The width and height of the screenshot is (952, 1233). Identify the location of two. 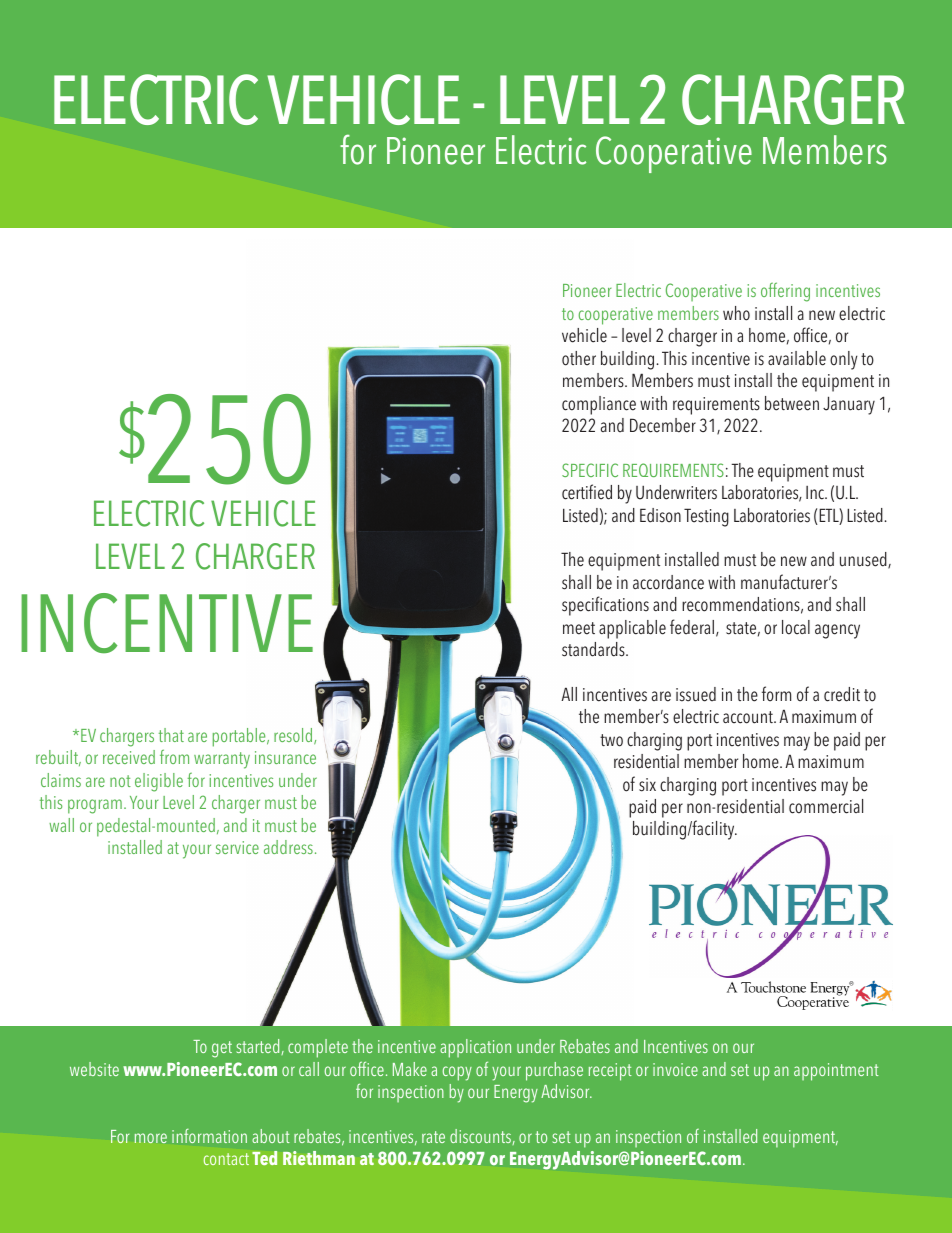
(611, 740).
